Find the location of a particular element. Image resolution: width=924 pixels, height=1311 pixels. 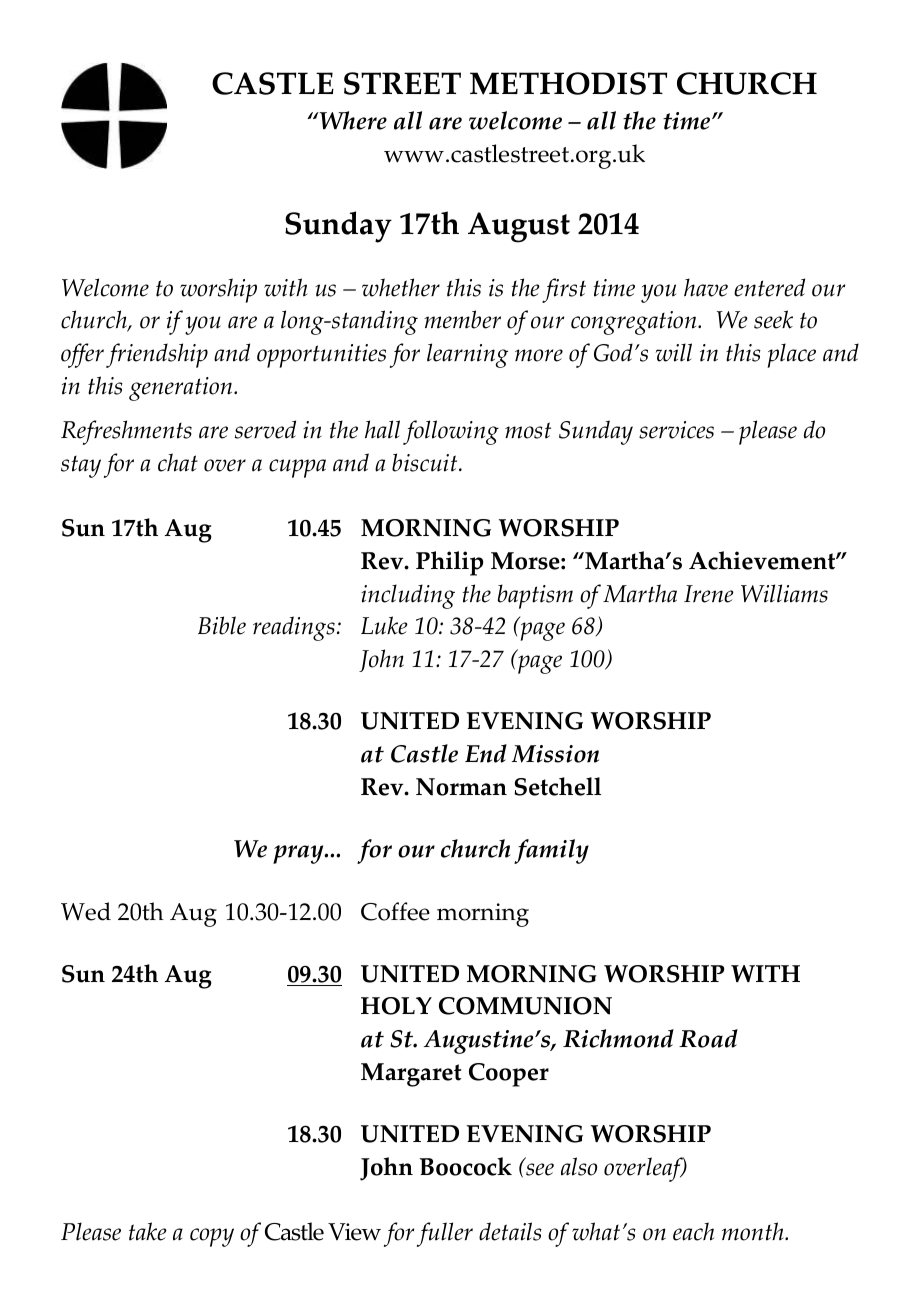

generation is located at coordinates (182, 389).
